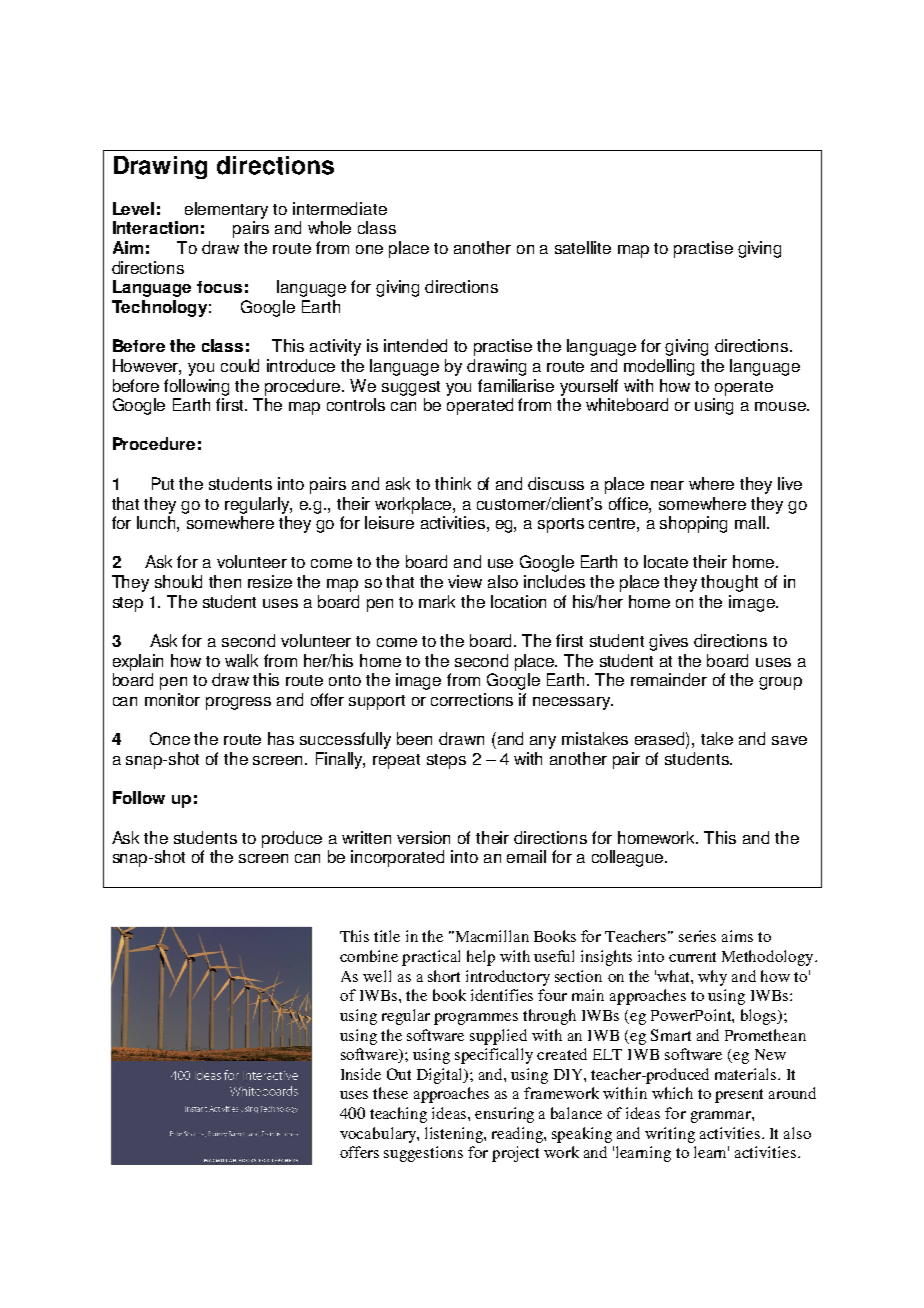 The image size is (924, 1308). I want to click on corrections, so click(472, 699).
